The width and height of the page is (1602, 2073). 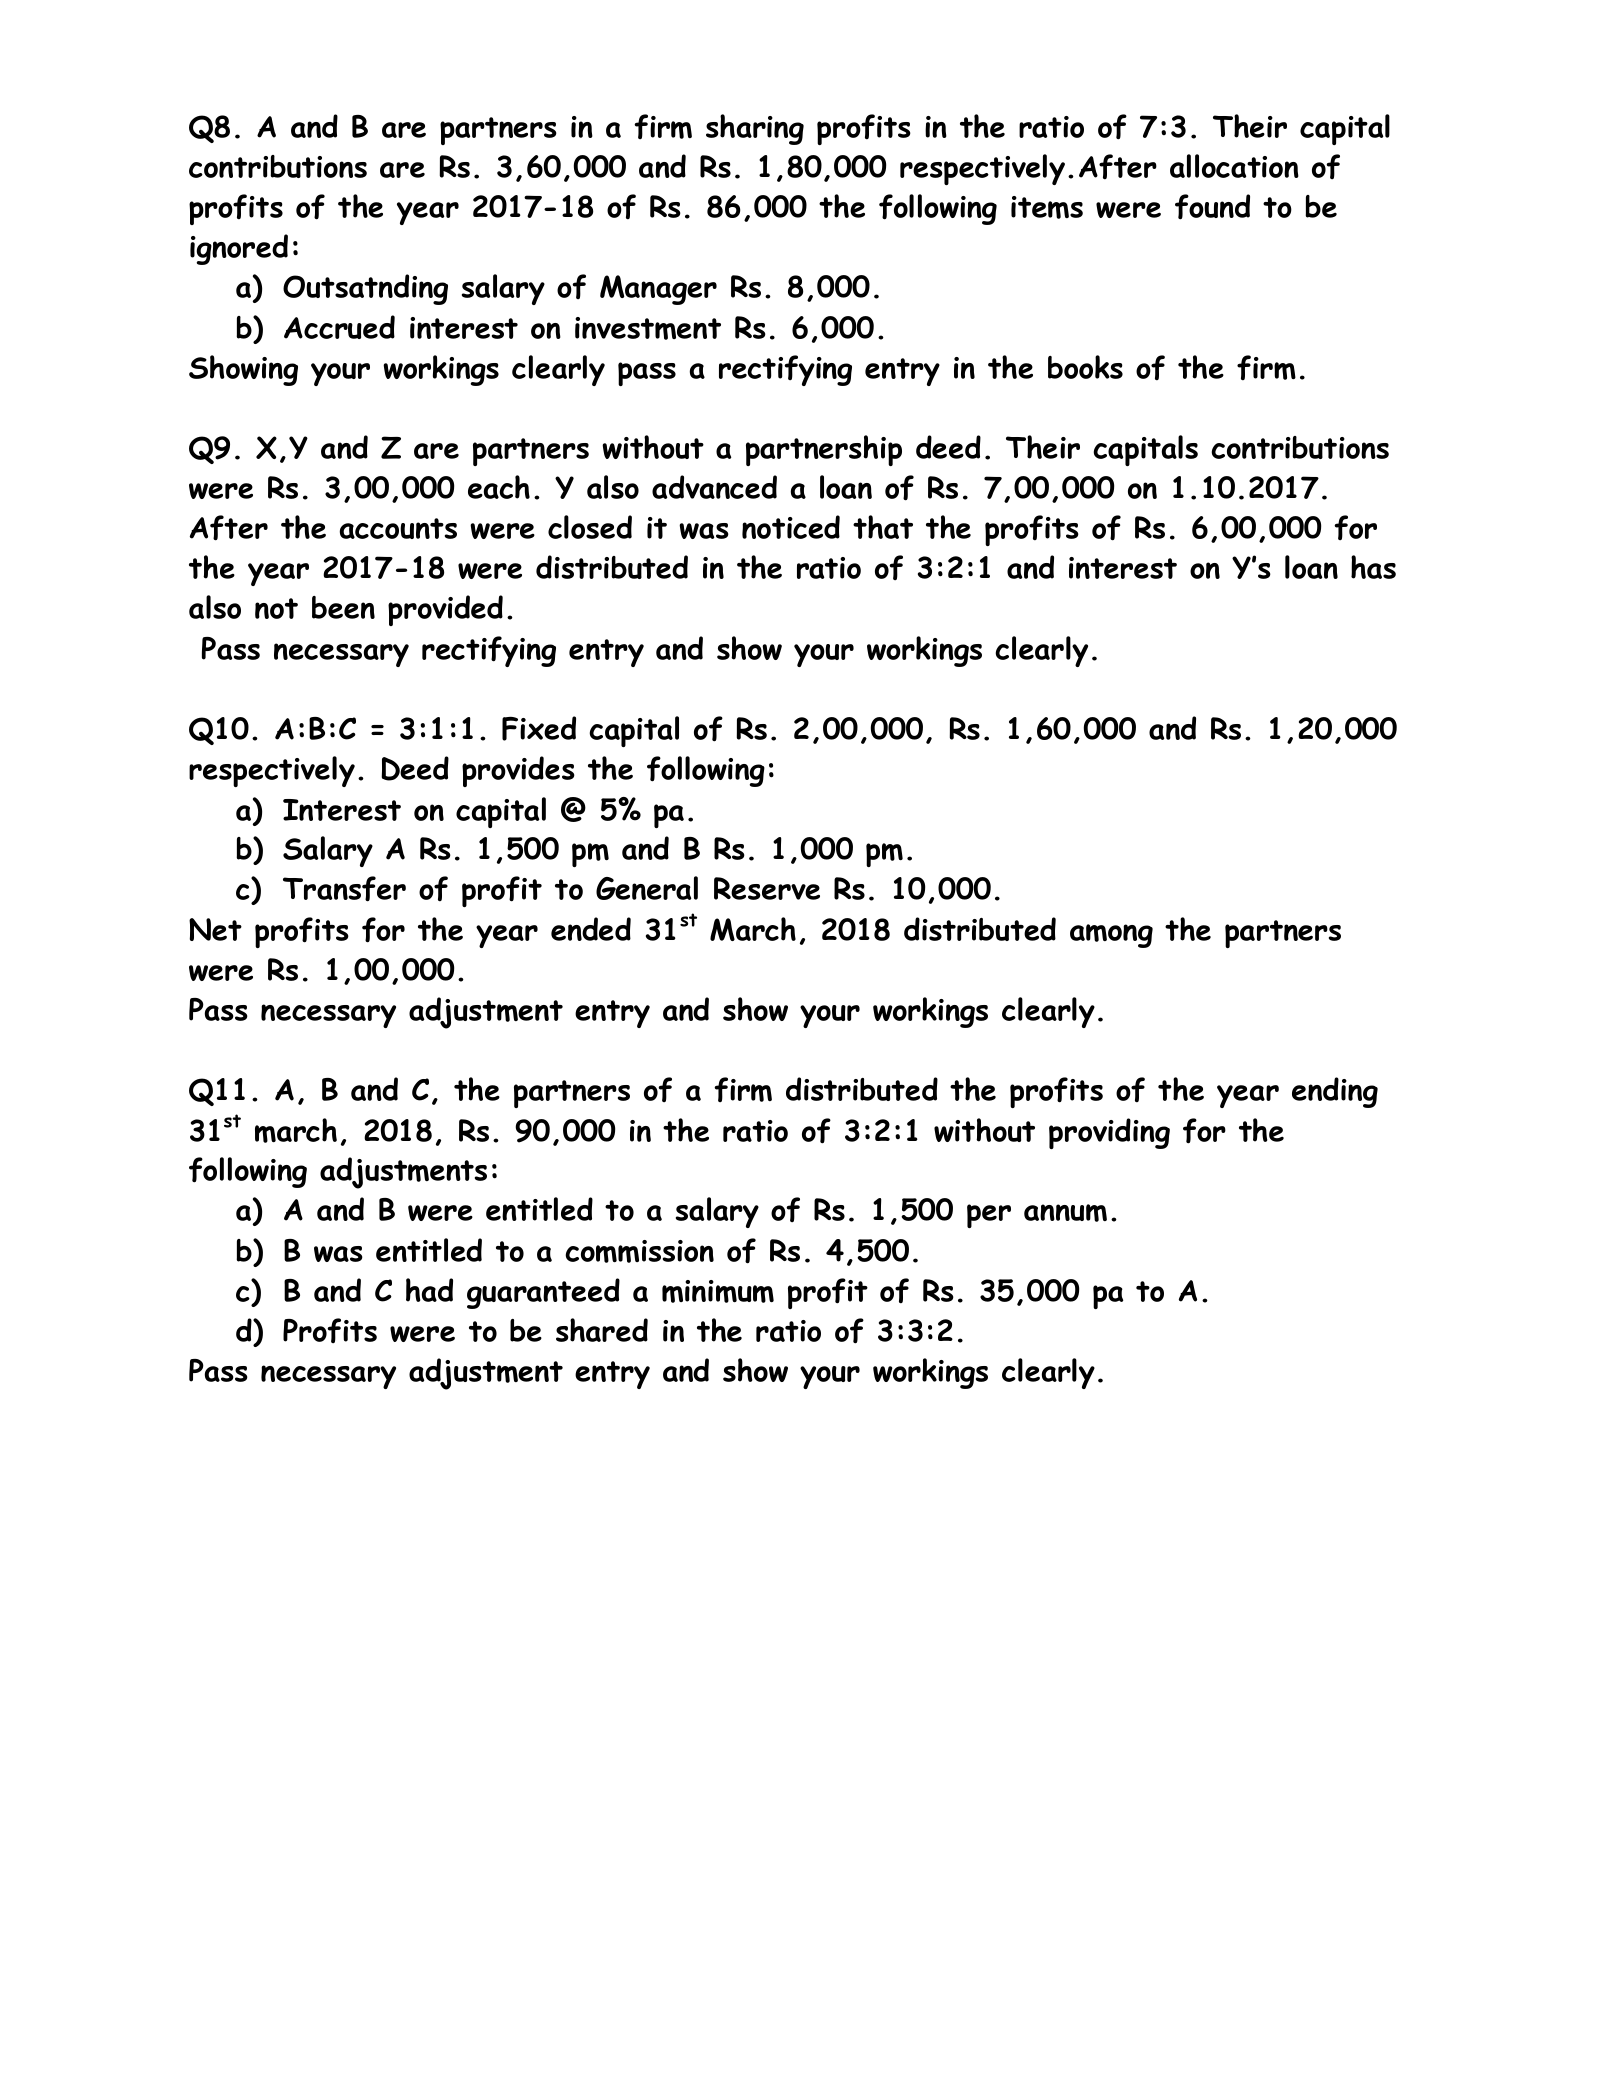 I want to click on had, so click(x=429, y=1290).
